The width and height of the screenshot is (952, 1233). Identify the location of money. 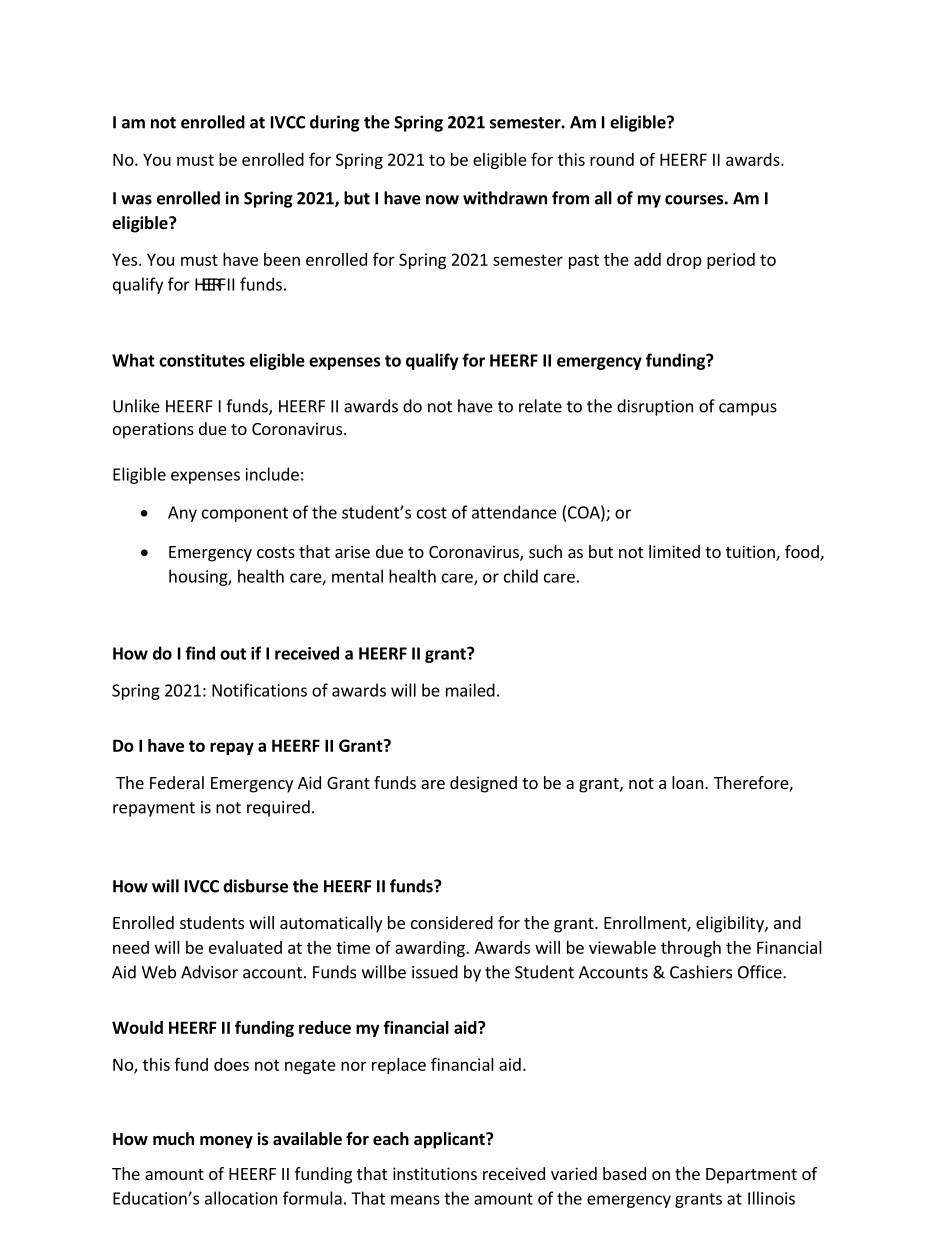
(226, 1142).
